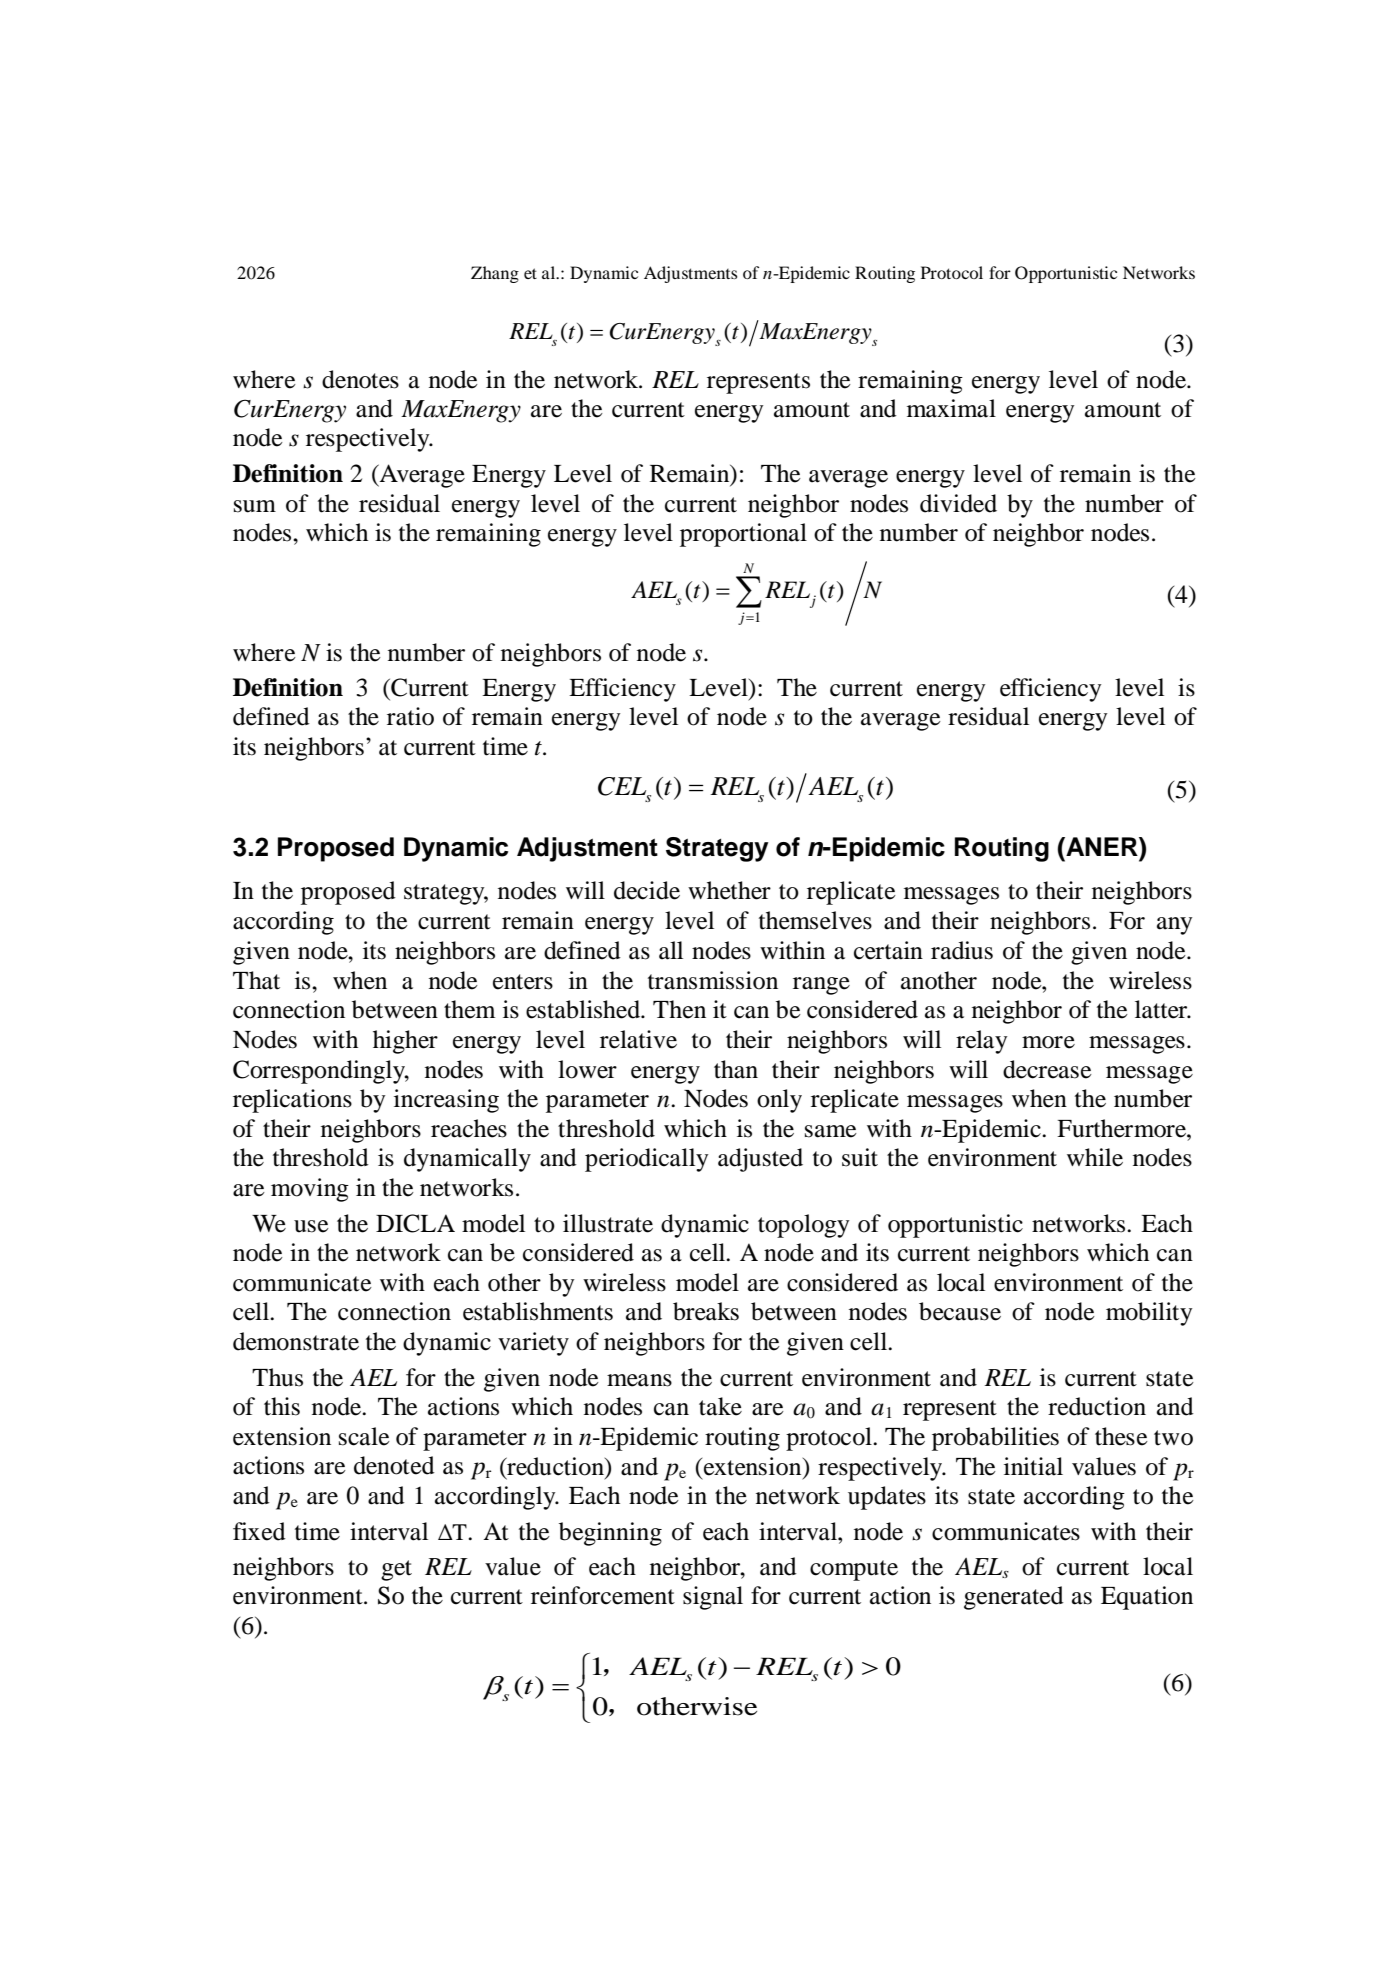 The height and width of the image is (1972, 1395). I want to click on maximal, so click(951, 408).
